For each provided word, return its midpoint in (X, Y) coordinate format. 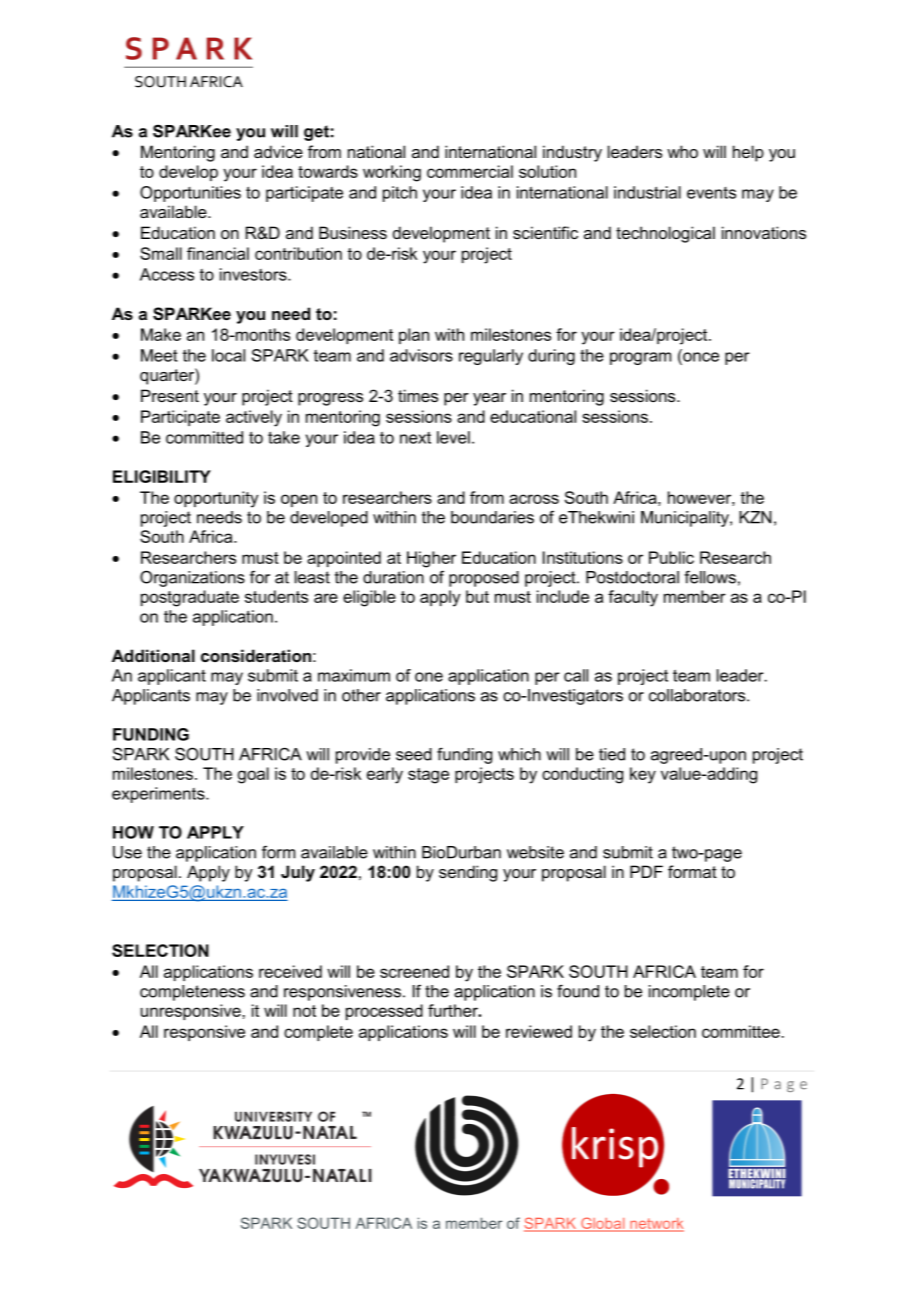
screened (414, 971)
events (711, 193)
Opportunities (190, 194)
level (453, 437)
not (304, 1011)
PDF (646, 871)
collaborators (698, 695)
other (361, 695)
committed (204, 437)
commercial (470, 171)
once (700, 357)
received (290, 971)
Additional (153, 655)
